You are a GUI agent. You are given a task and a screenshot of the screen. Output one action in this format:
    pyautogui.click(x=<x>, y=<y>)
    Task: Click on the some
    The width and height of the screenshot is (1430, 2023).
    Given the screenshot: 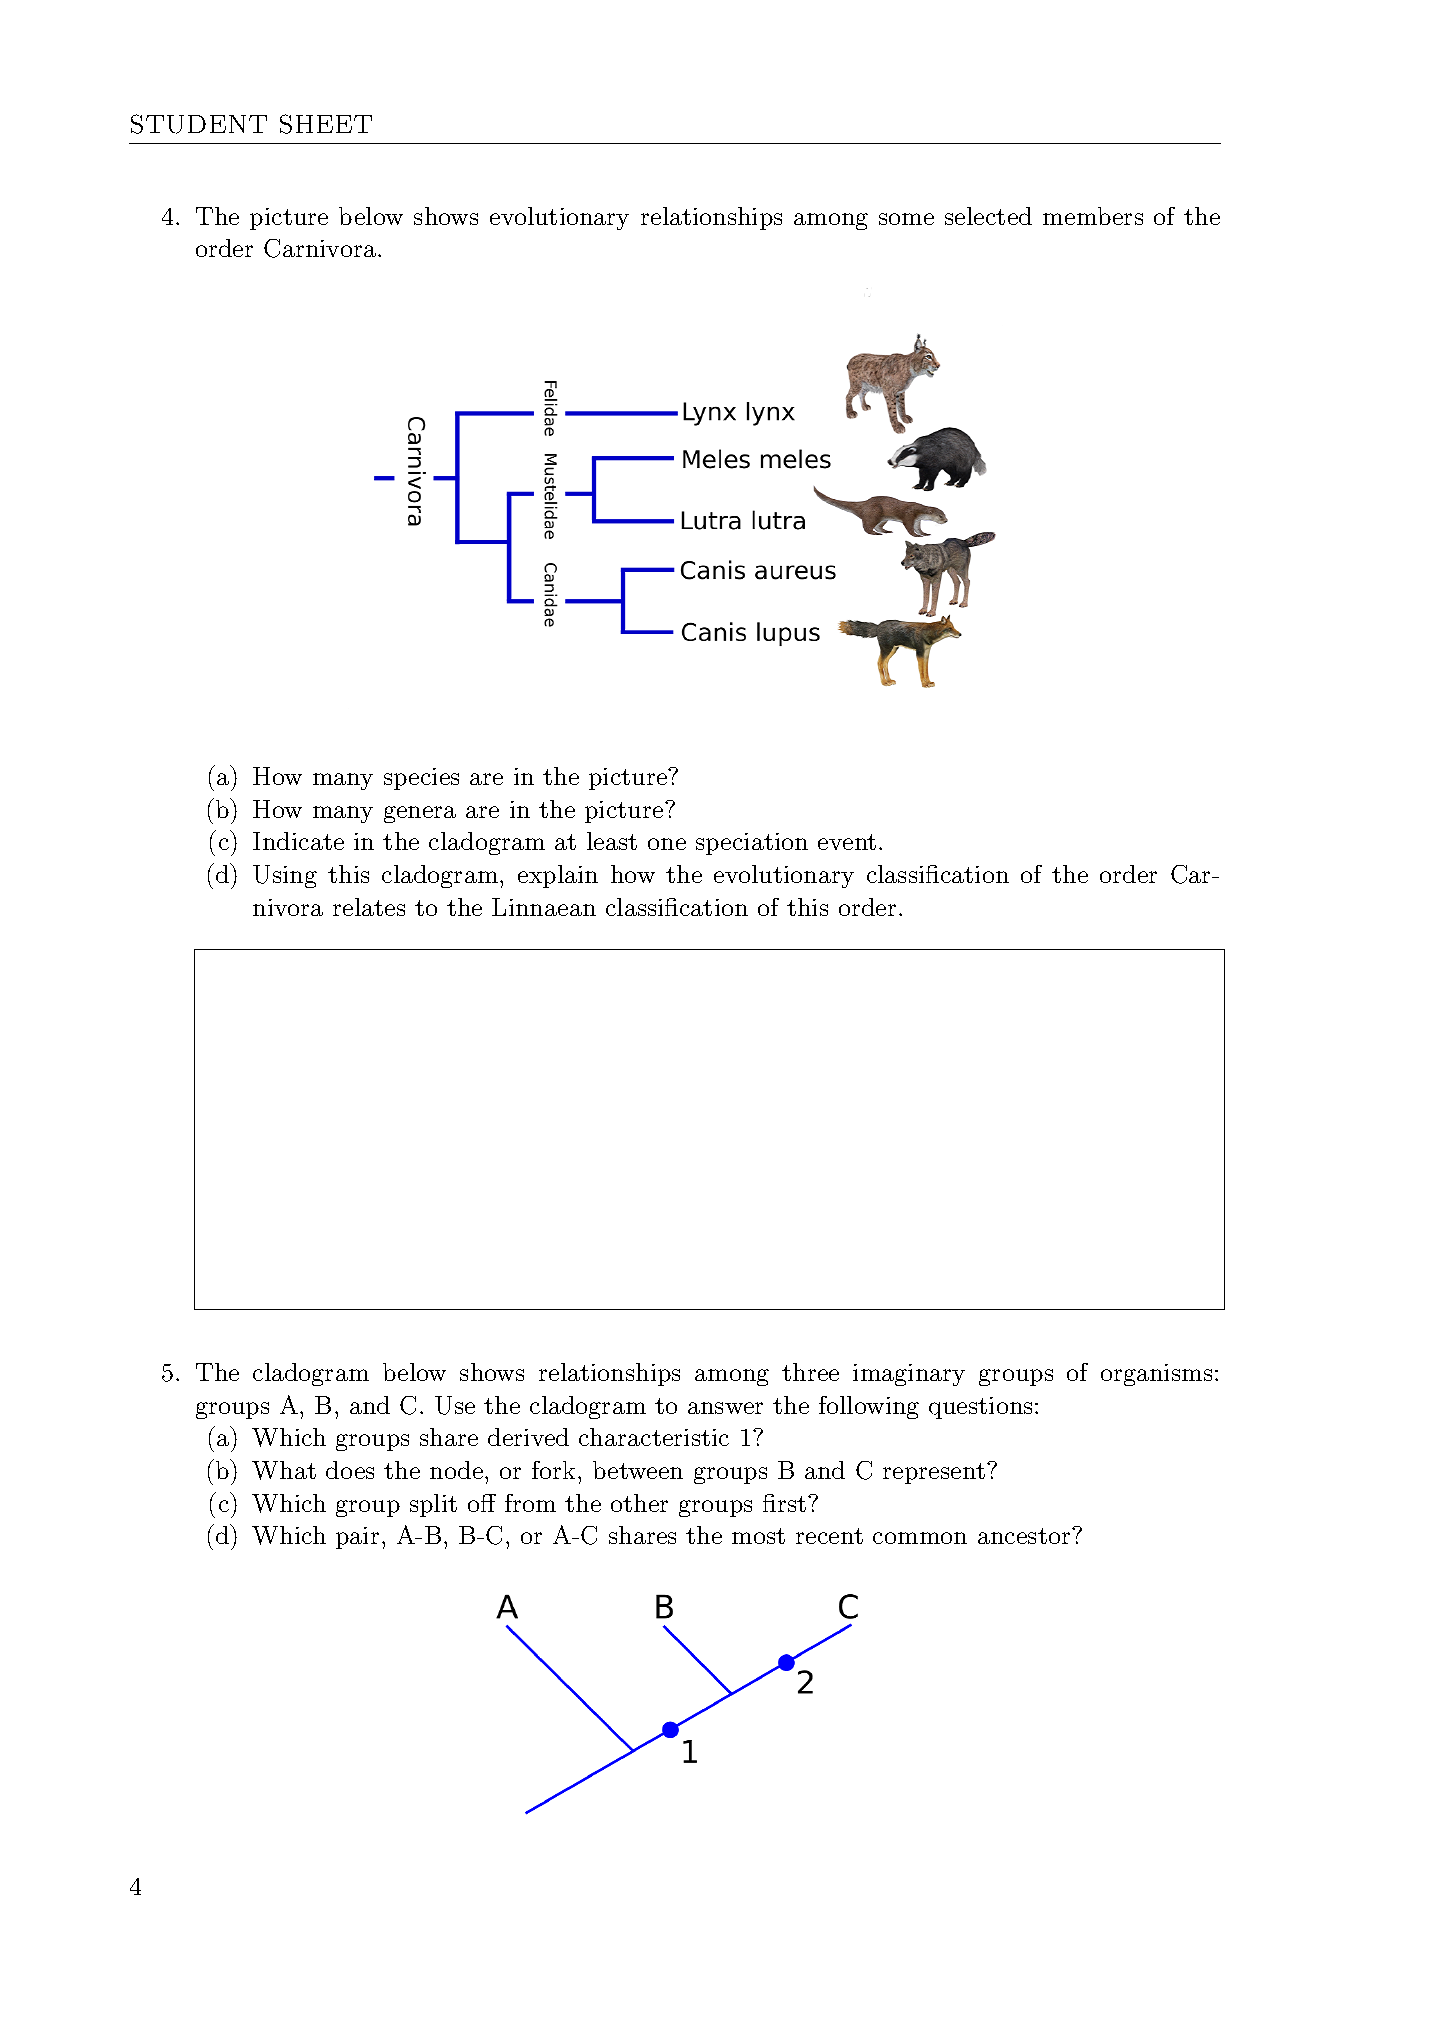 What is the action you would take?
    pyautogui.click(x=906, y=219)
